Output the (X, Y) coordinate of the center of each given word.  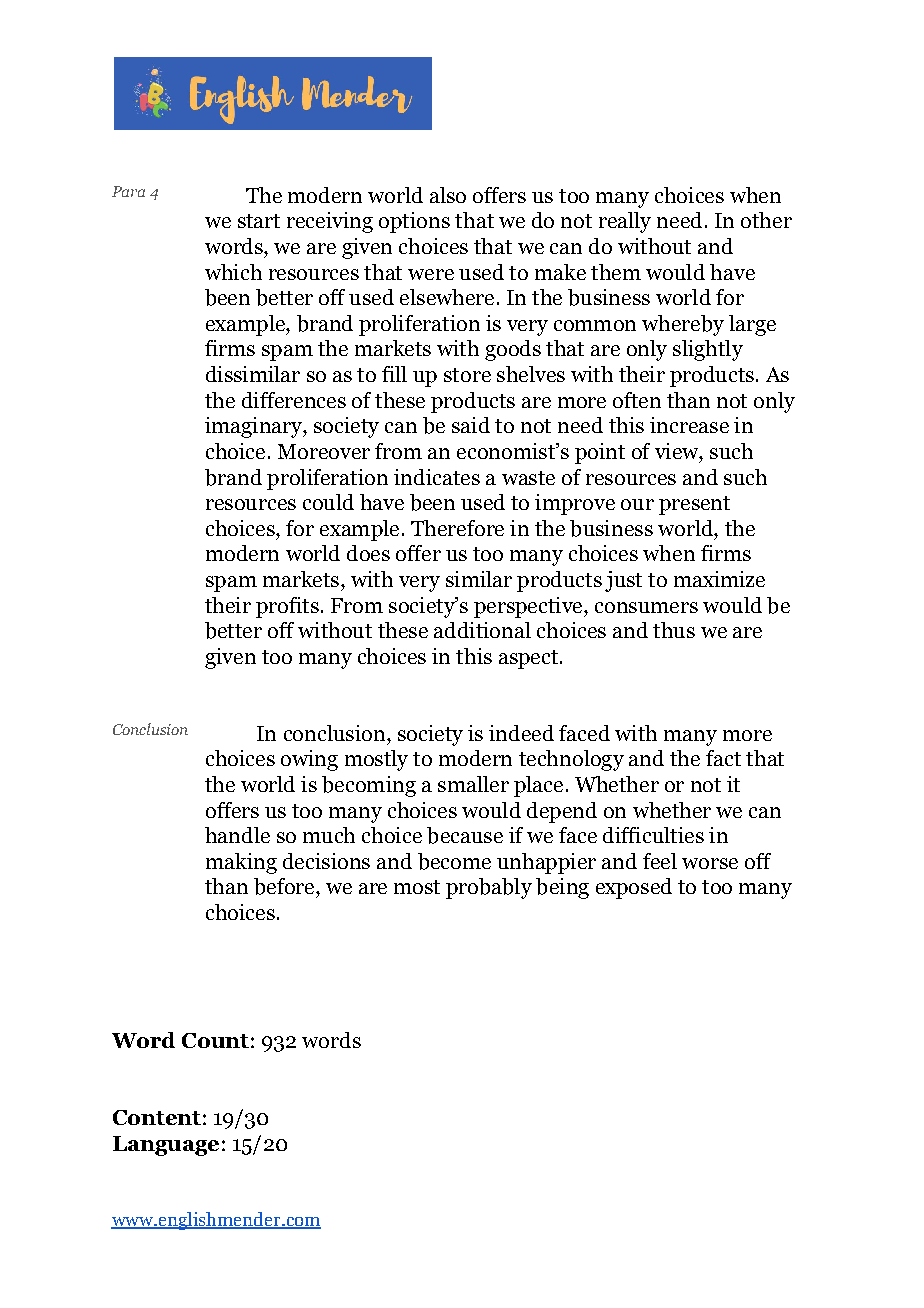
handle (237, 835)
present (694, 505)
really (625, 222)
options (414, 222)
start (259, 221)
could (328, 502)
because (465, 835)
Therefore (457, 528)
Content (157, 1117)
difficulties (653, 835)
